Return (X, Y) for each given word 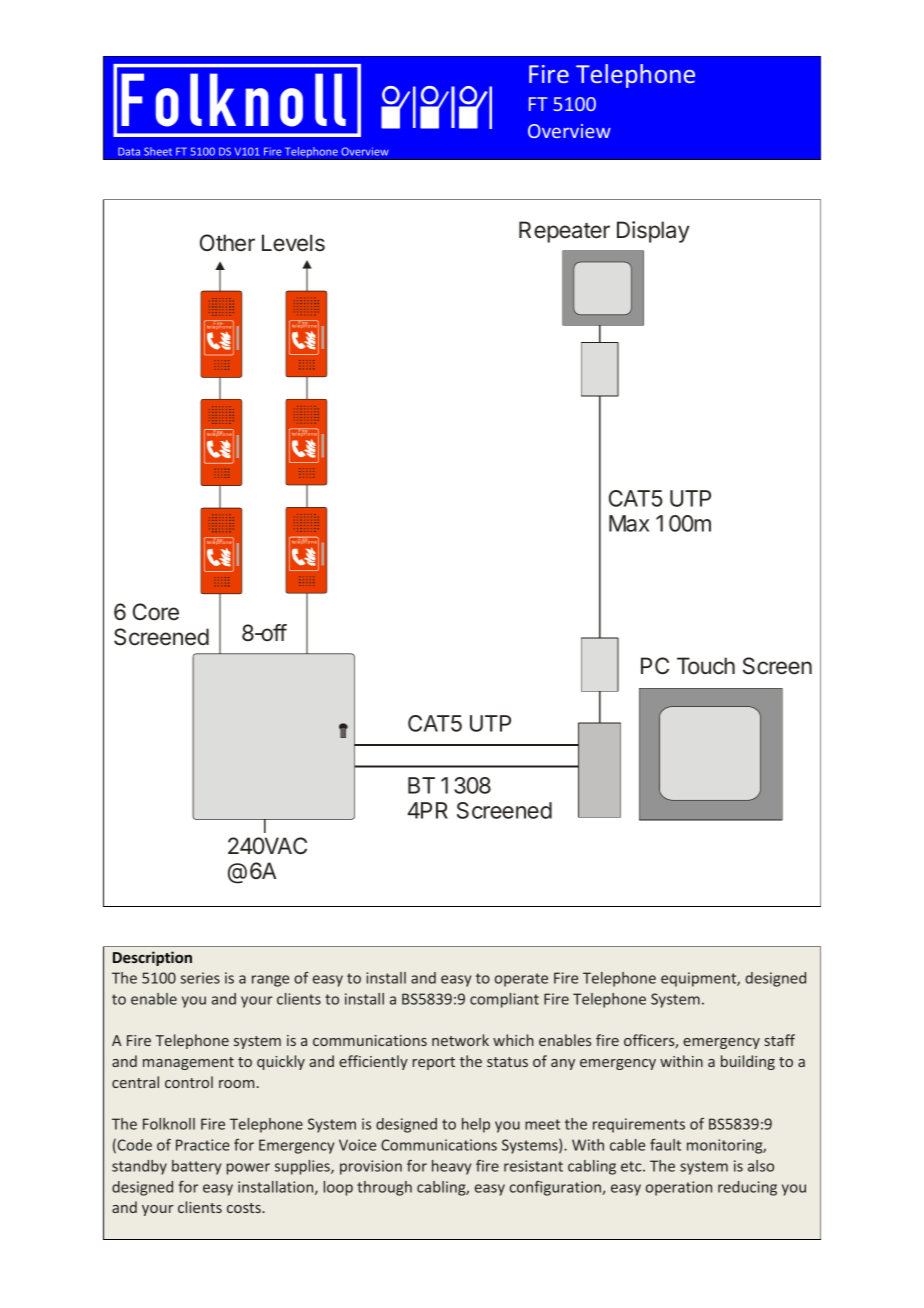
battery (196, 1167)
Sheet (158, 151)
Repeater (564, 232)
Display (653, 232)
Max (629, 523)
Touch (706, 666)
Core (156, 612)
